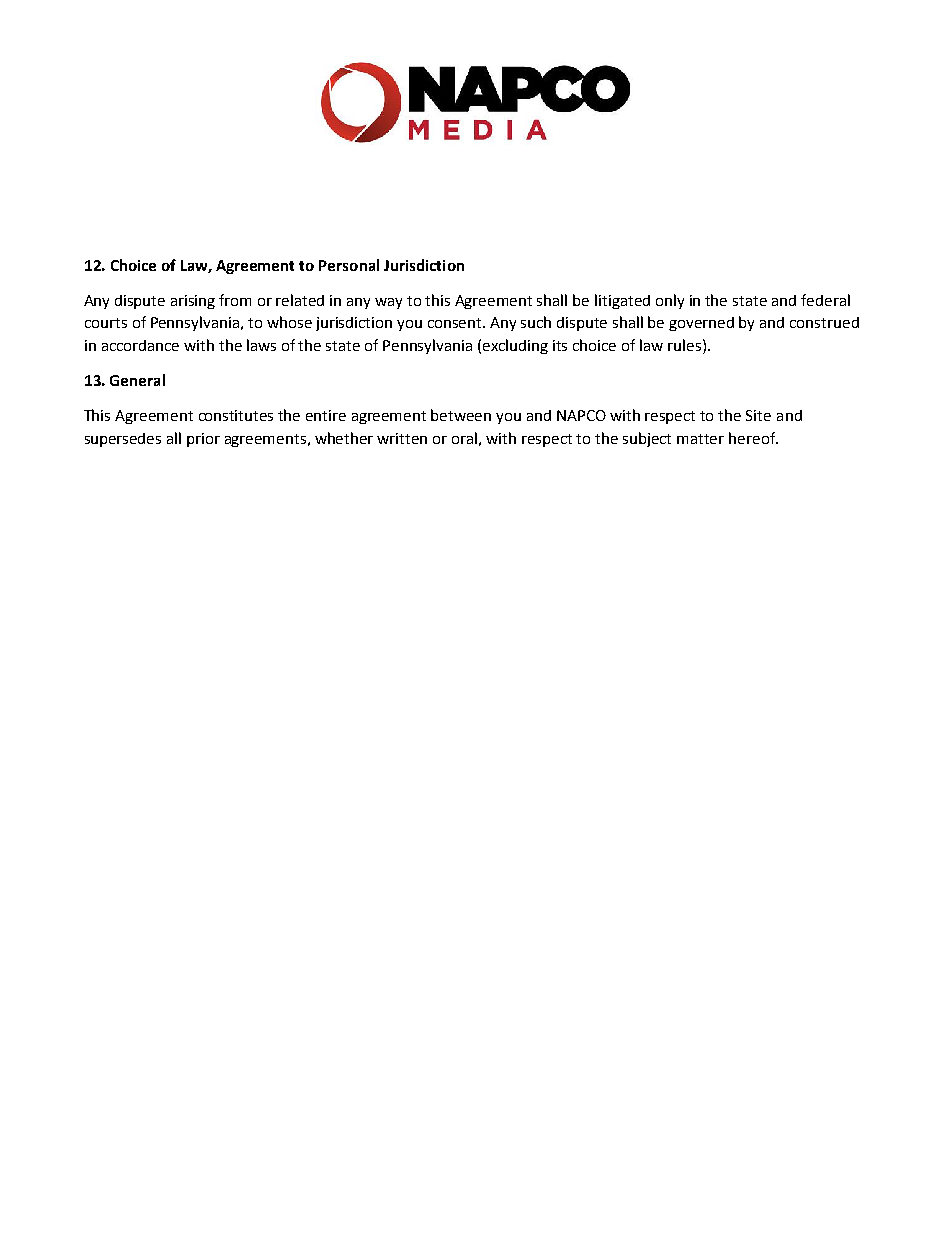 This document has height=1233, width=952. I want to click on way, so click(388, 303).
